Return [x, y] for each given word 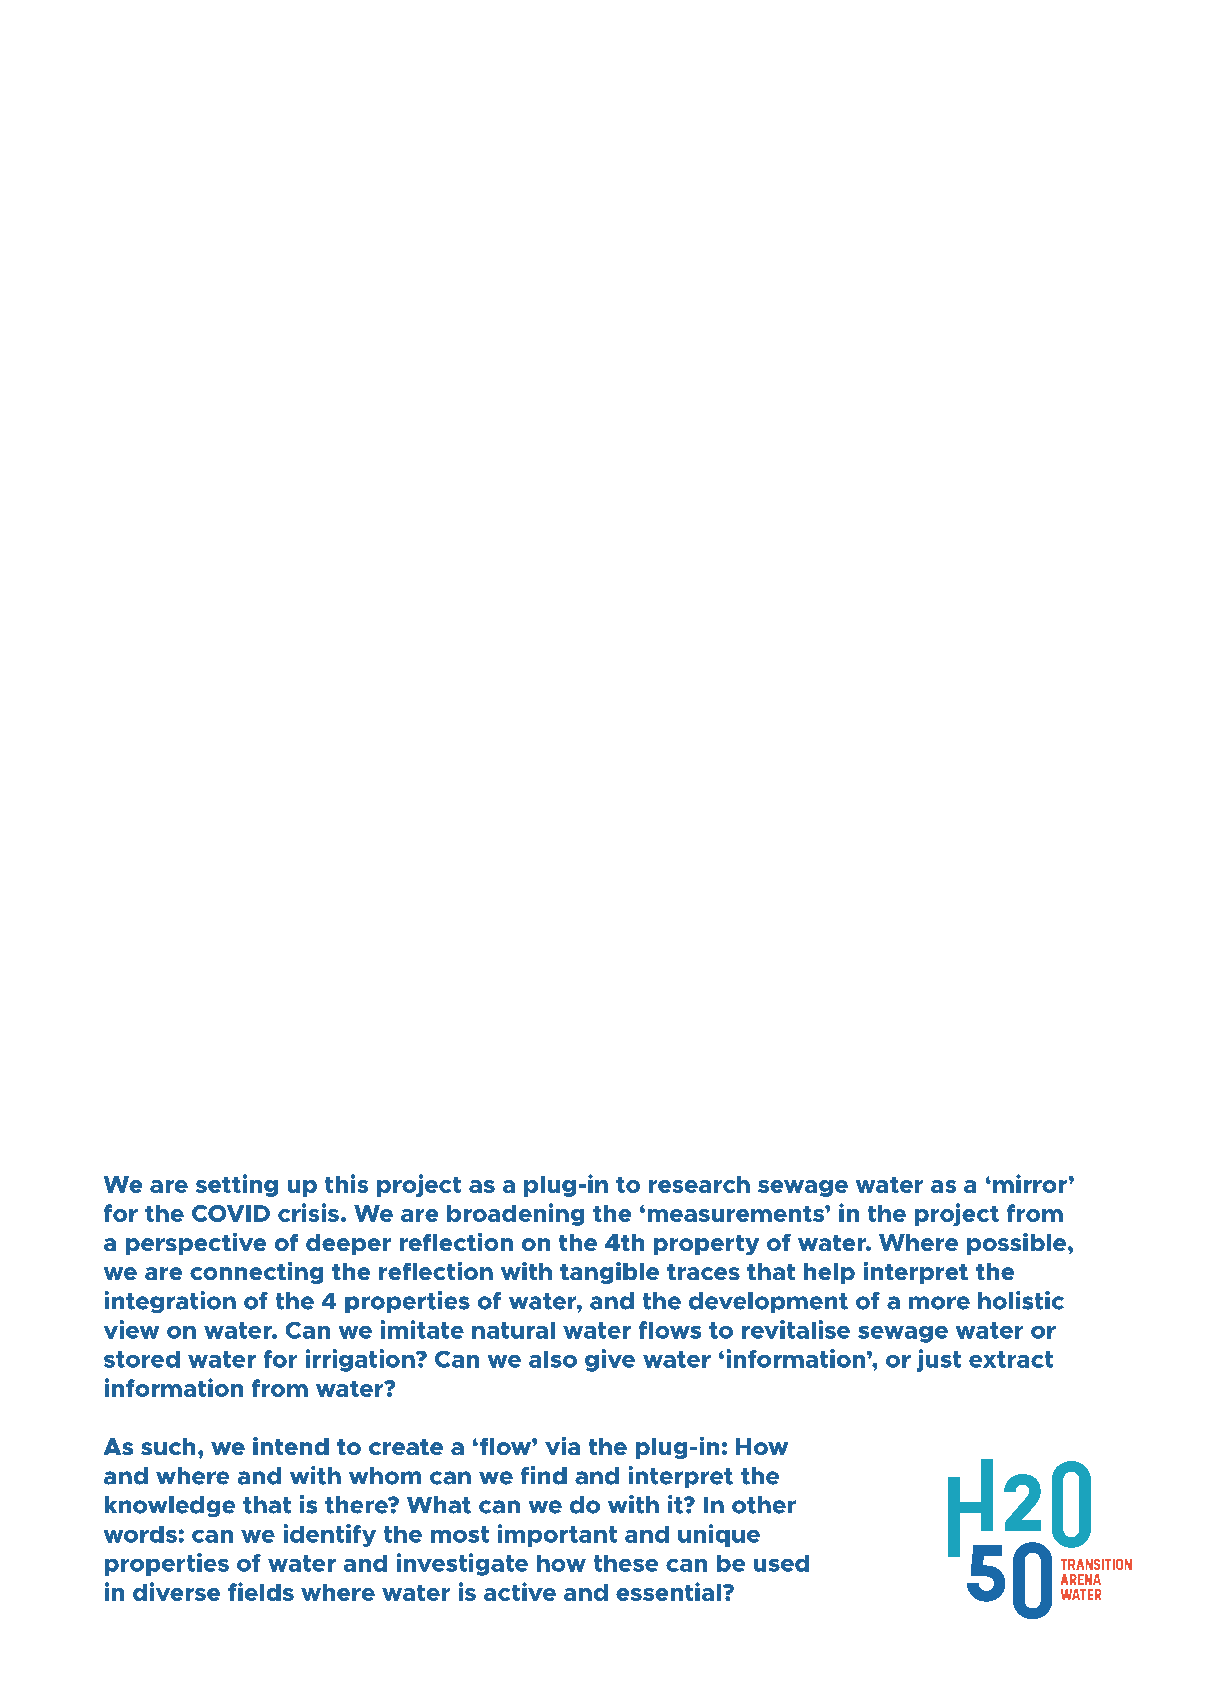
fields [261, 1591]
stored [142, 1359]
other [764, 1505]
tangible [609, 1273]
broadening [515, 1214]
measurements [737, 1214]
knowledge [170, 1506]
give [610, 1360]
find [544, 1475]
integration [170, 1302]
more [939, 1303]
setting [237, 1185]
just [939, 1360]
